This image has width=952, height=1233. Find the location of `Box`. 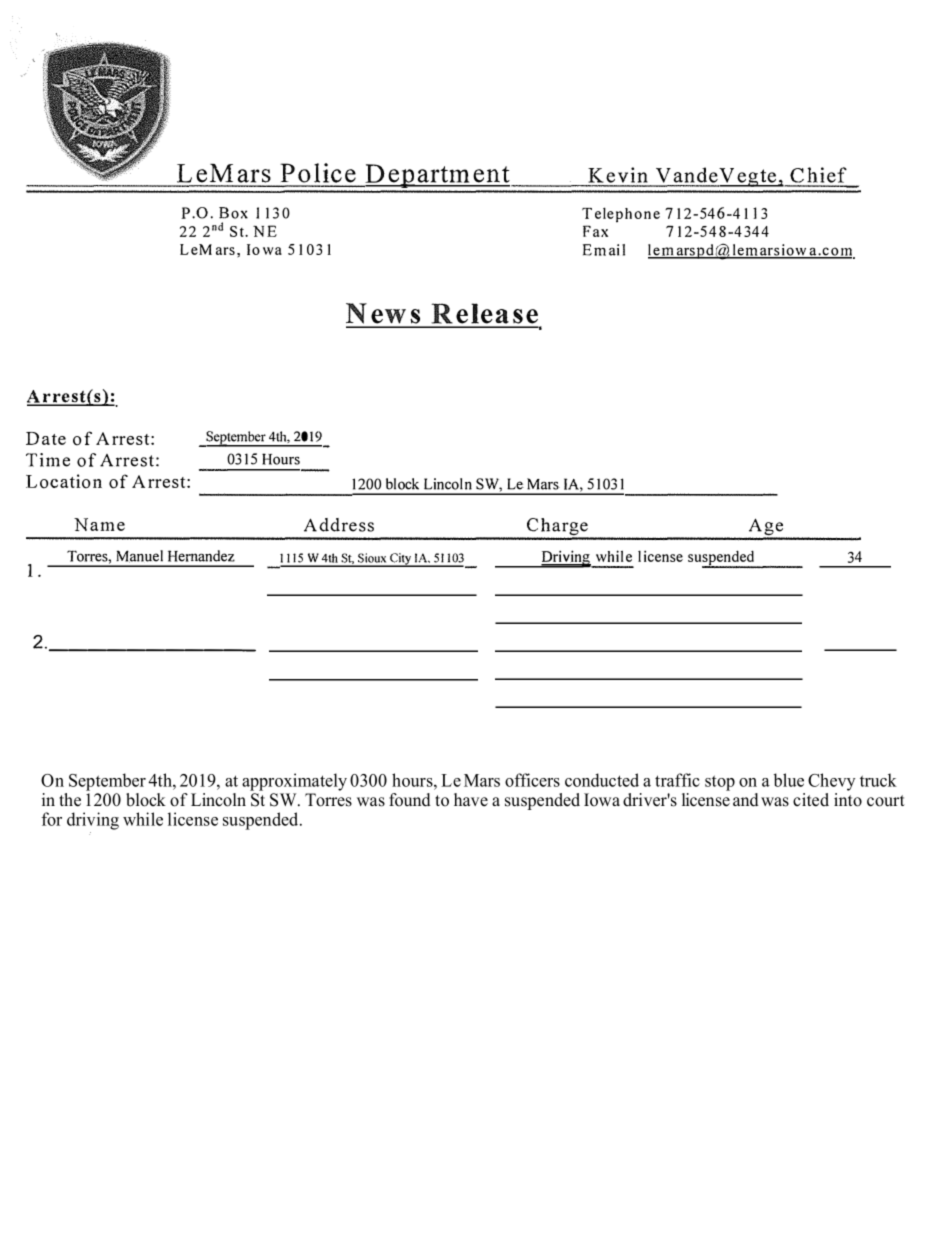

Box is located at coordinates (233, 213).
